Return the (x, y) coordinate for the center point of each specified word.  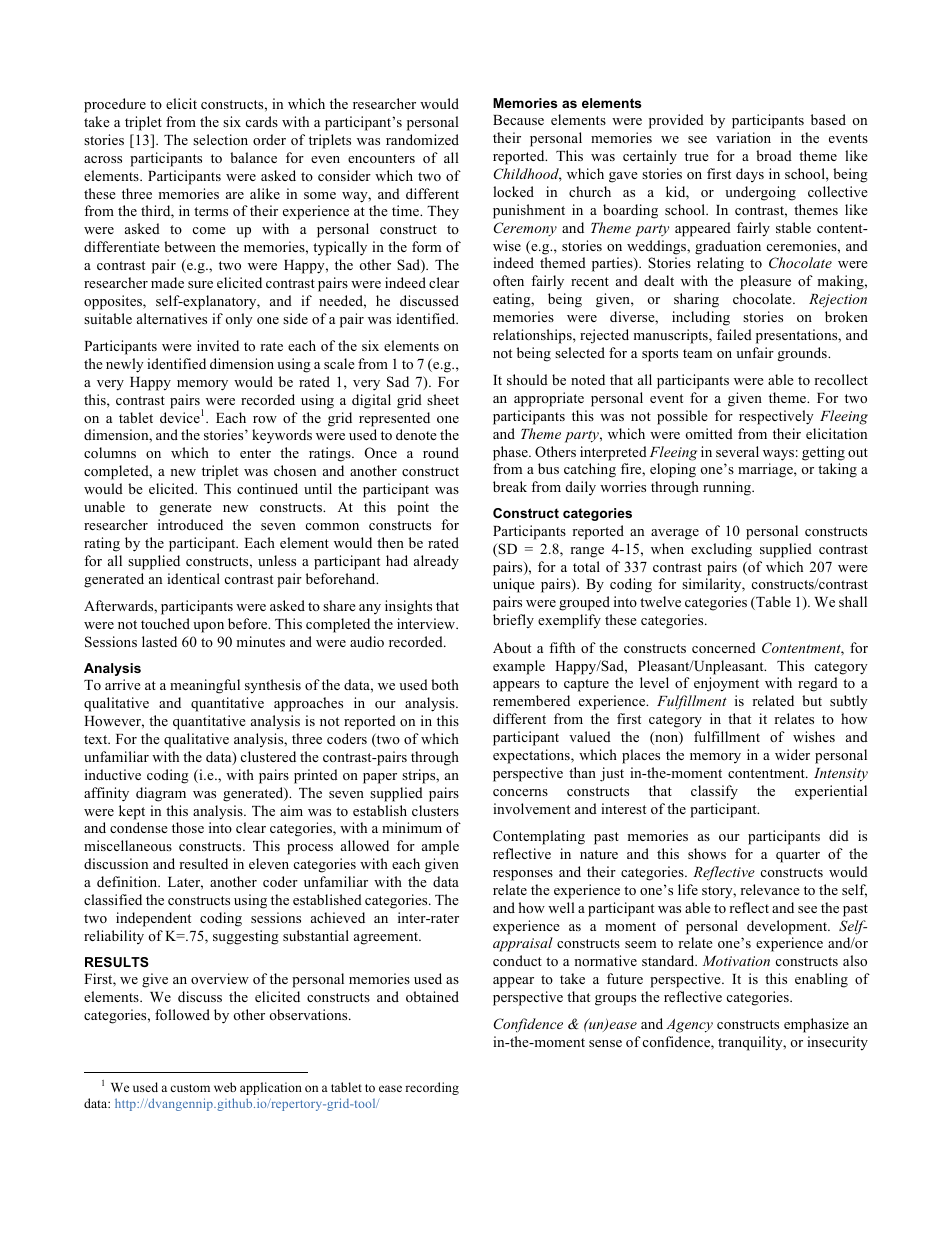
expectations (532, 756)
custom (190, 1088)
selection (220, 139)
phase (511, 453)
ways (778, 455)
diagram (161, 794)
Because (518, 120)
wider (792, 754)
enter (255, 453)
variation (743, 137)
